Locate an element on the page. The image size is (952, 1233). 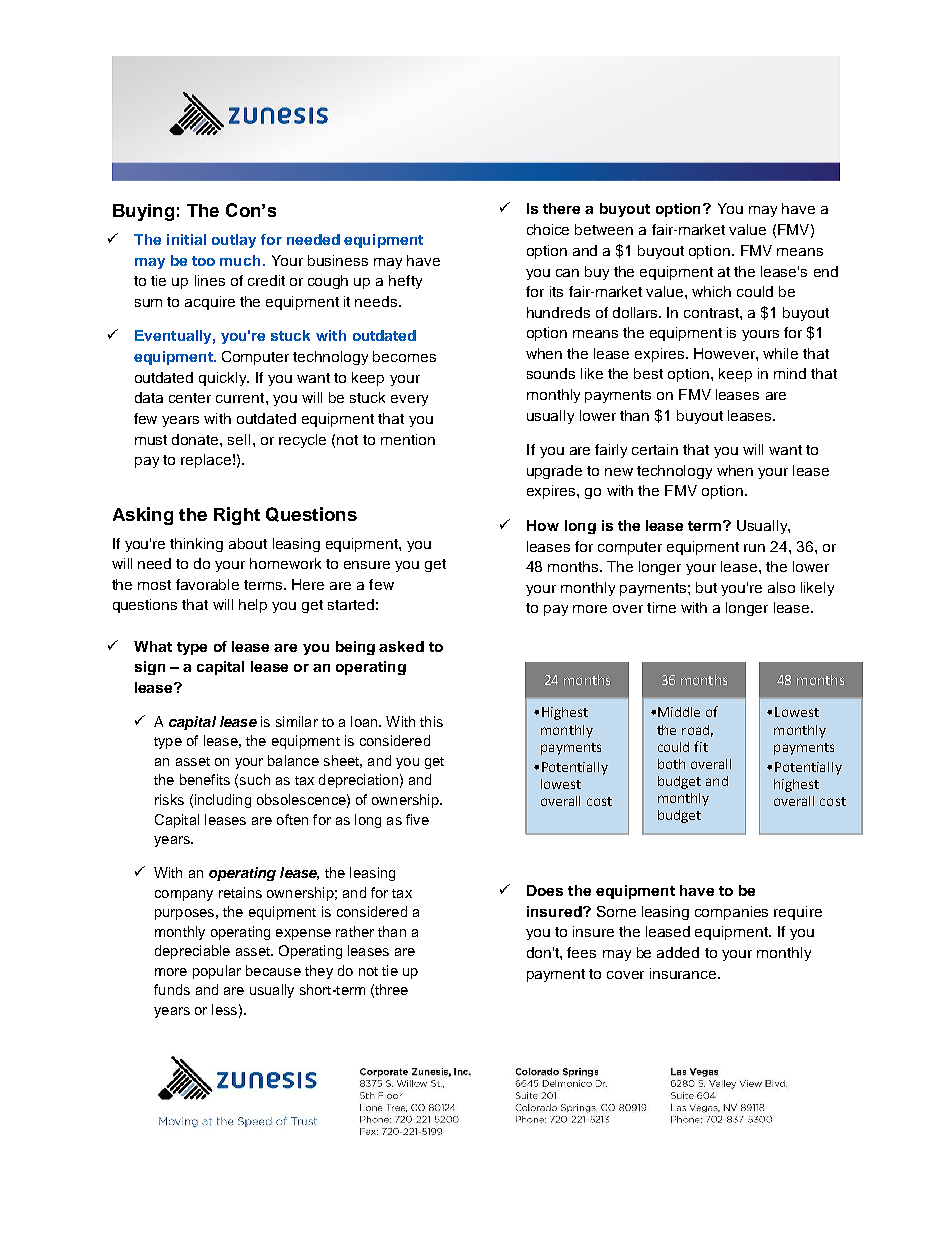
fees is located at coordinates (581, 952).
